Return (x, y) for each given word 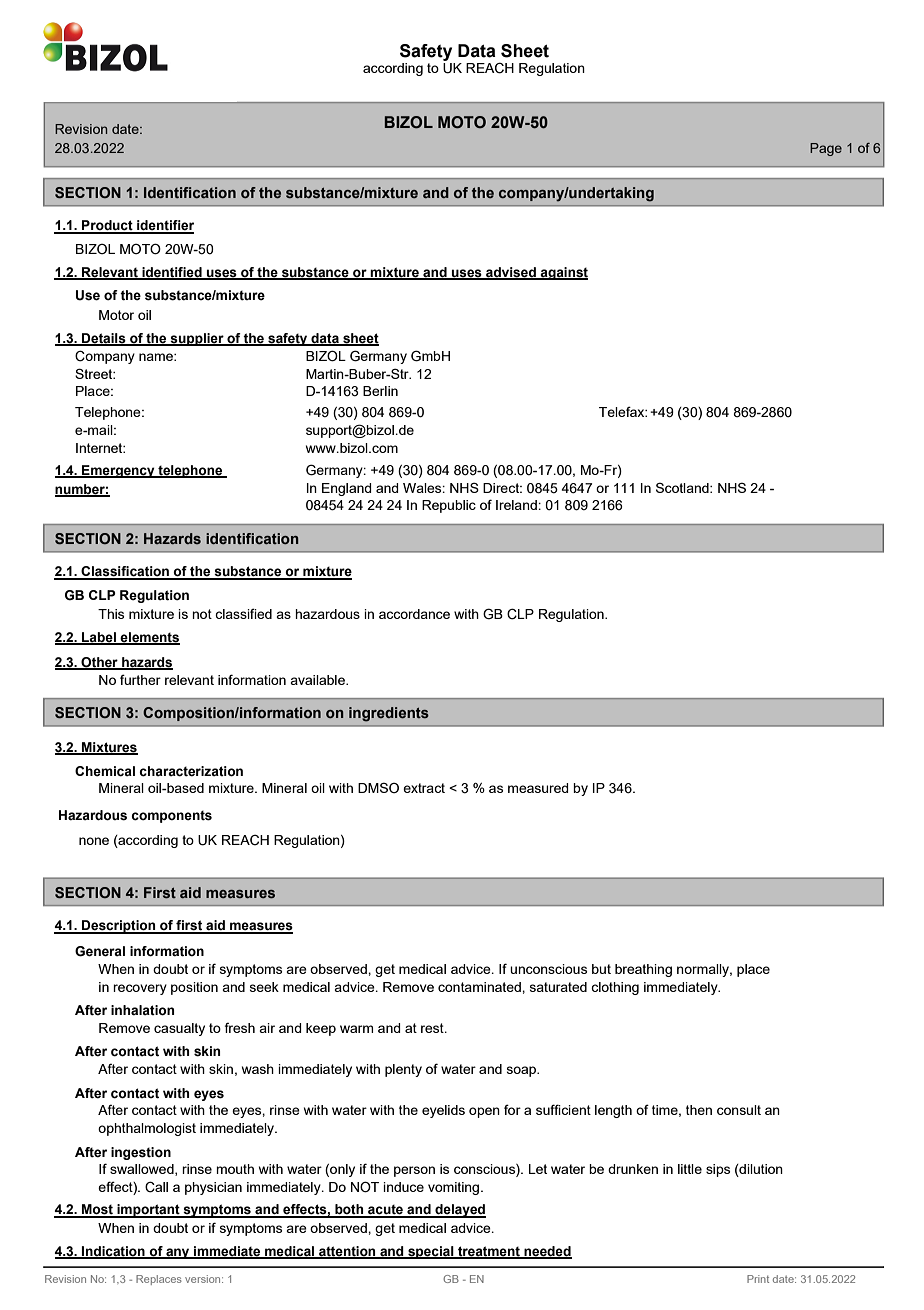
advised (511, 273)
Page (826, 149)
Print (758, 1279)
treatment (489, 1252)
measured (538, 788)
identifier (164, 226)
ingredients (389, 714)
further (140, 679)
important (148, 1211)
